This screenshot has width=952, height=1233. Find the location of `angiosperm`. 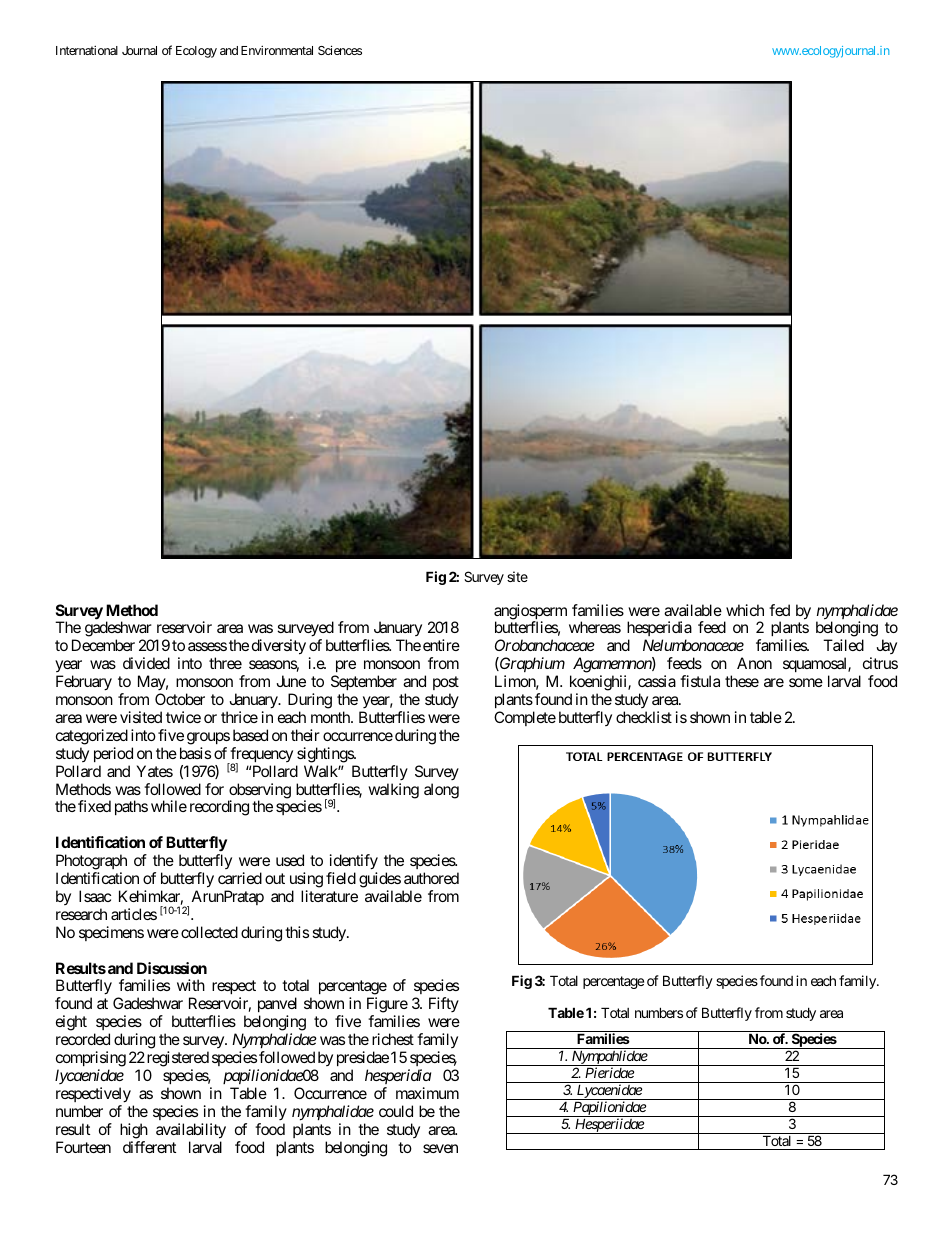

angiosperm is located at coordinates (530, 613).
